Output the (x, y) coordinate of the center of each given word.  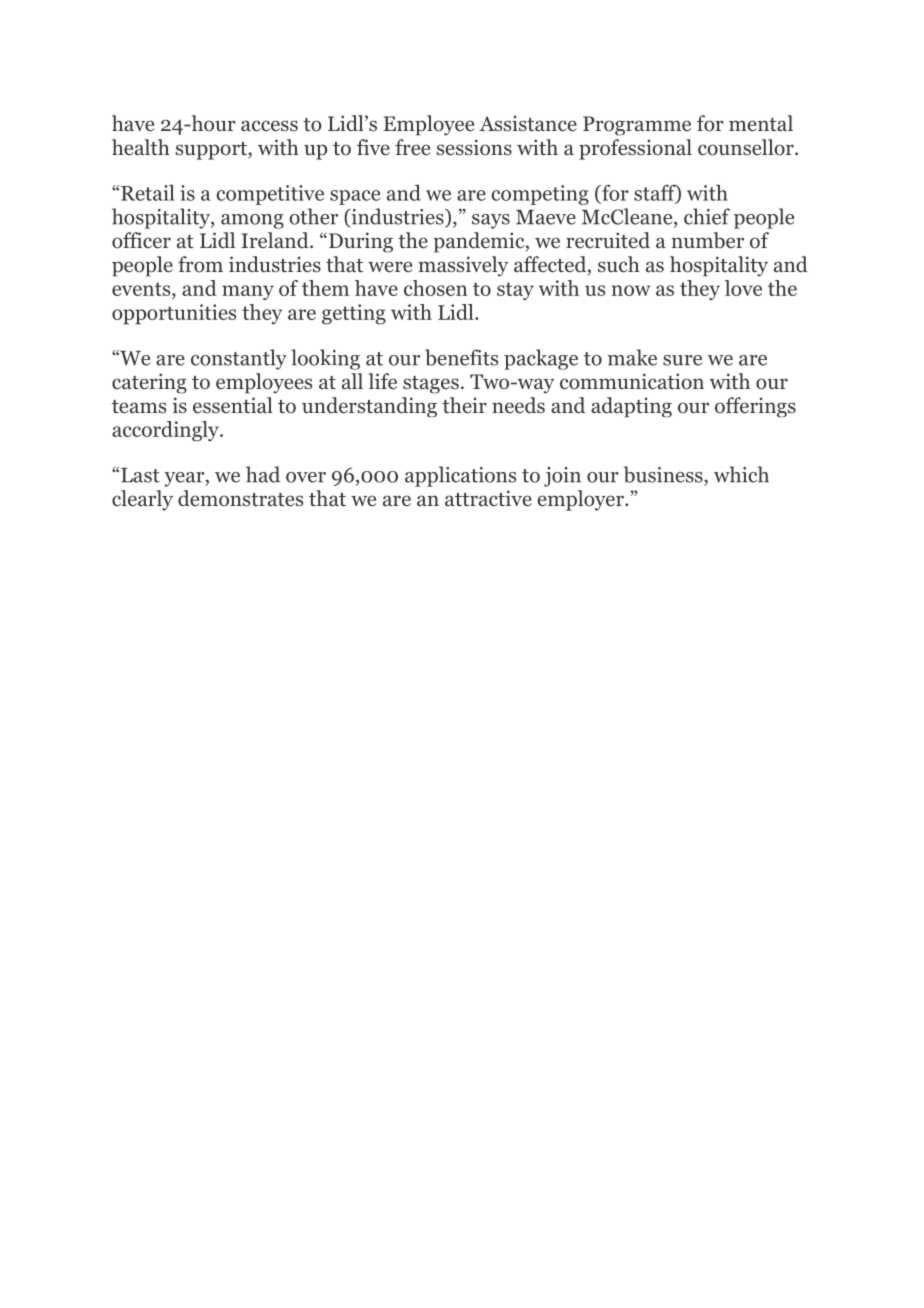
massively (463, 266)
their (464, 405)
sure (682, 360)
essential (233, 405)
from (200, 264)
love (743, 288)
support (212, 151)
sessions (474, 147)
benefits (461, 357)
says (491, 221)
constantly (239, 359)
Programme (637, 126)
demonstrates (240, 498)
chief (707, 216)
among (252, 221)
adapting (631, 407)
